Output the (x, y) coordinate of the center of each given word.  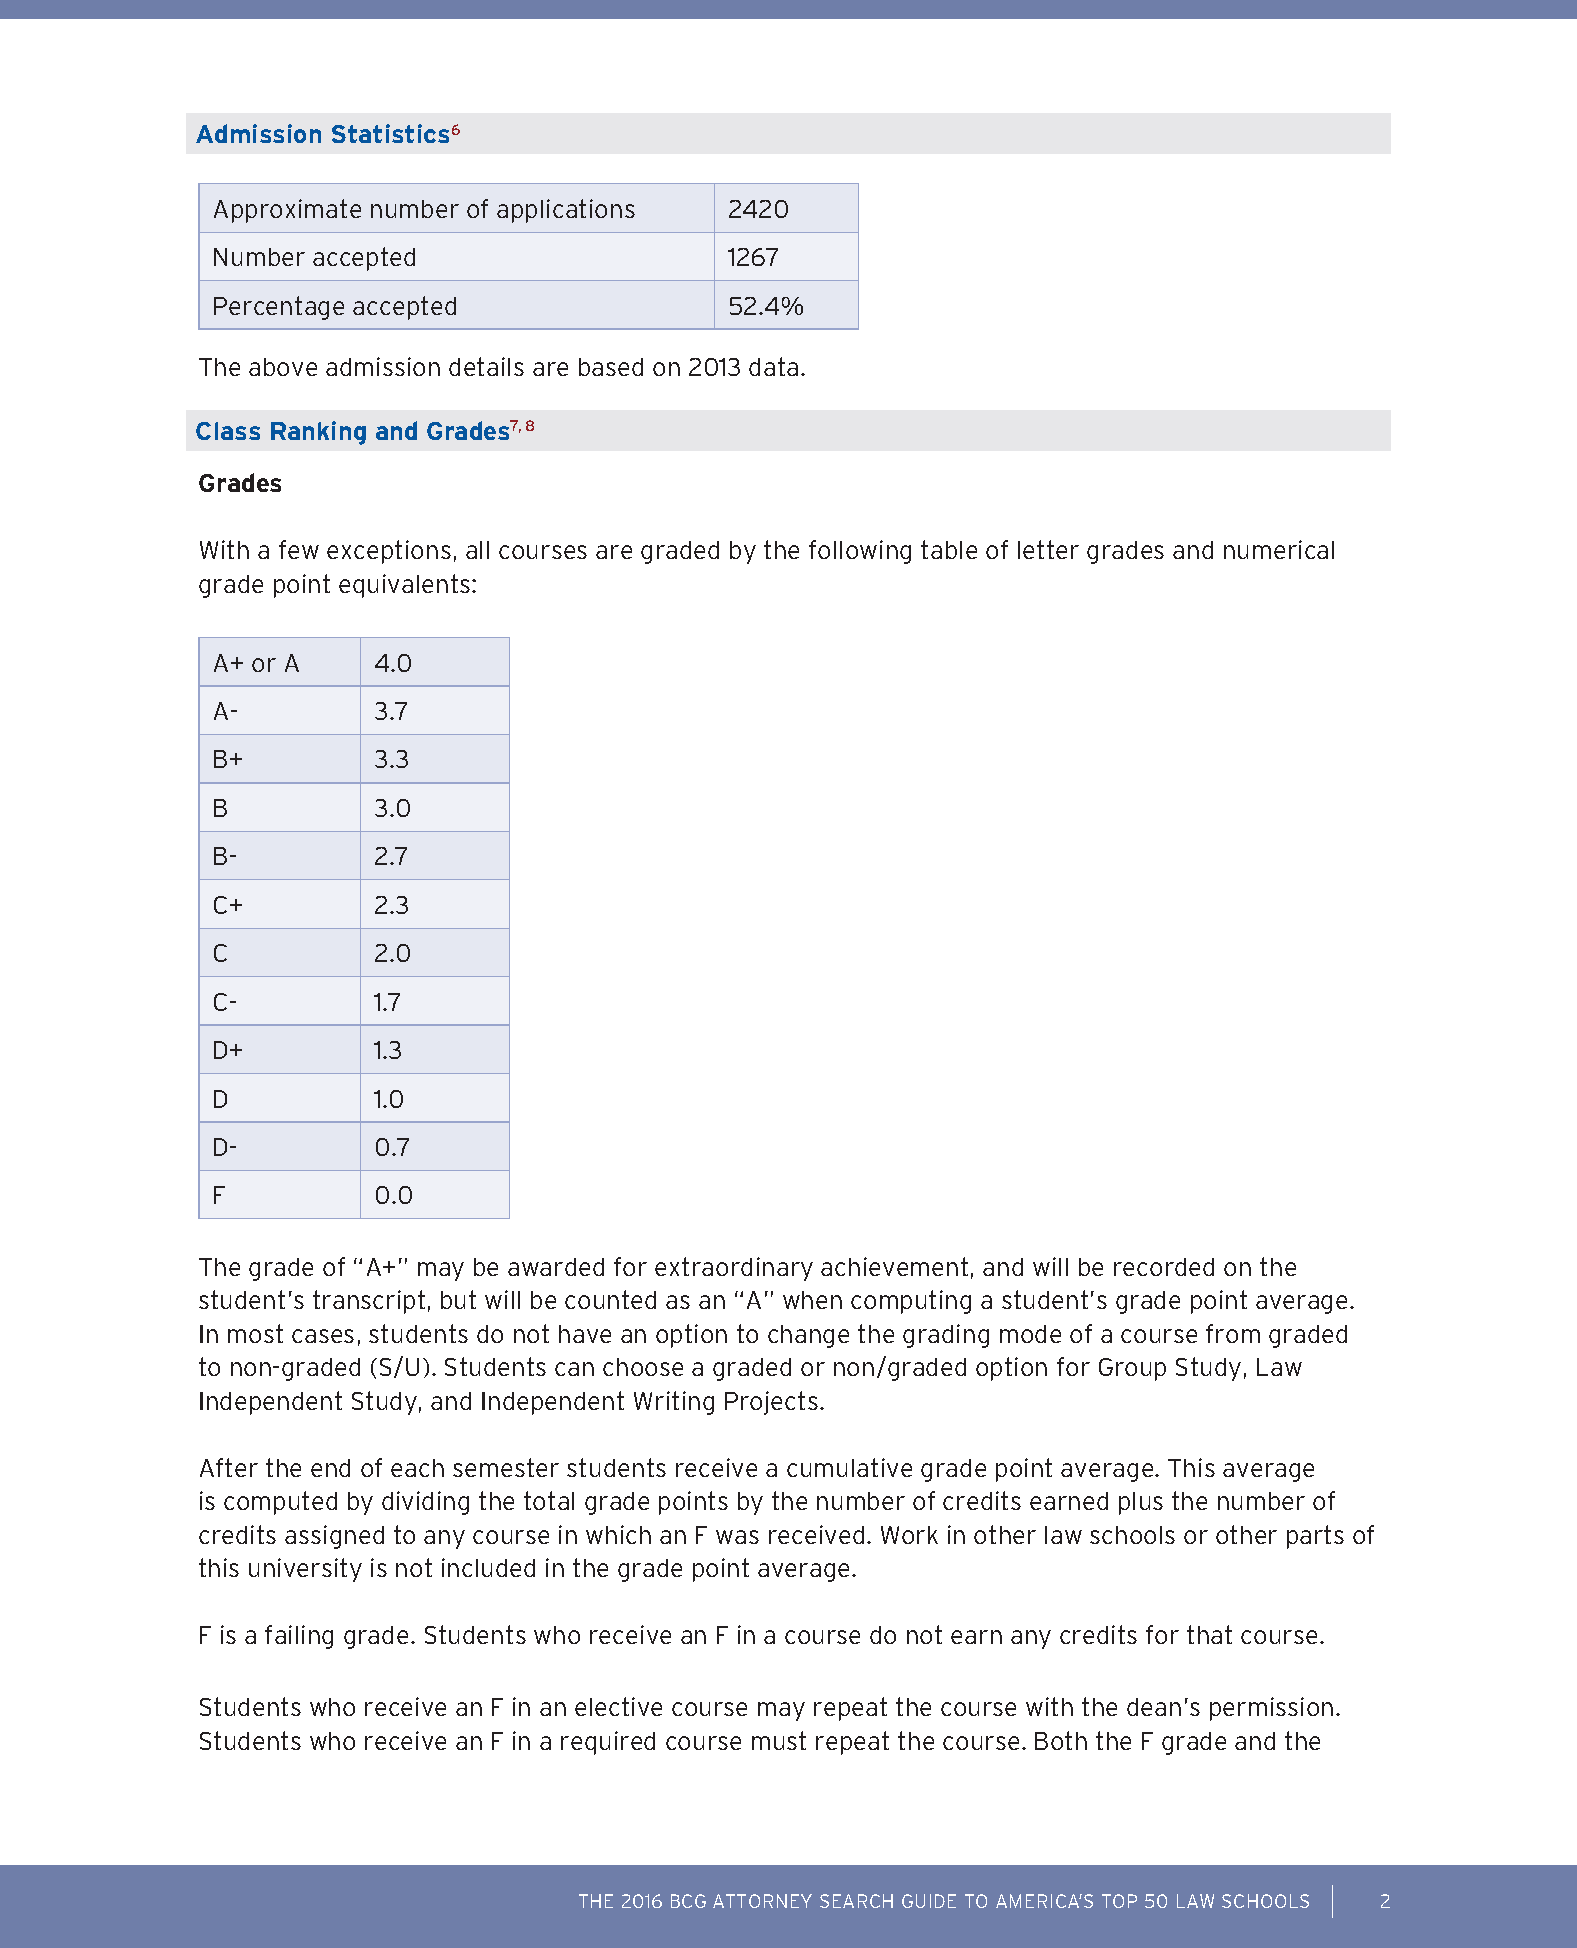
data (773, 366)
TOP (1119, 1901)
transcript (369, 1302)
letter (1048, 549)
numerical (1279, 549)
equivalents (406, 586)
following (860, 552)
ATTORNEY (762, 1901)
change (808, 1336)
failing (299, 1637)
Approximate (287, 211)
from (1233, 1333)
